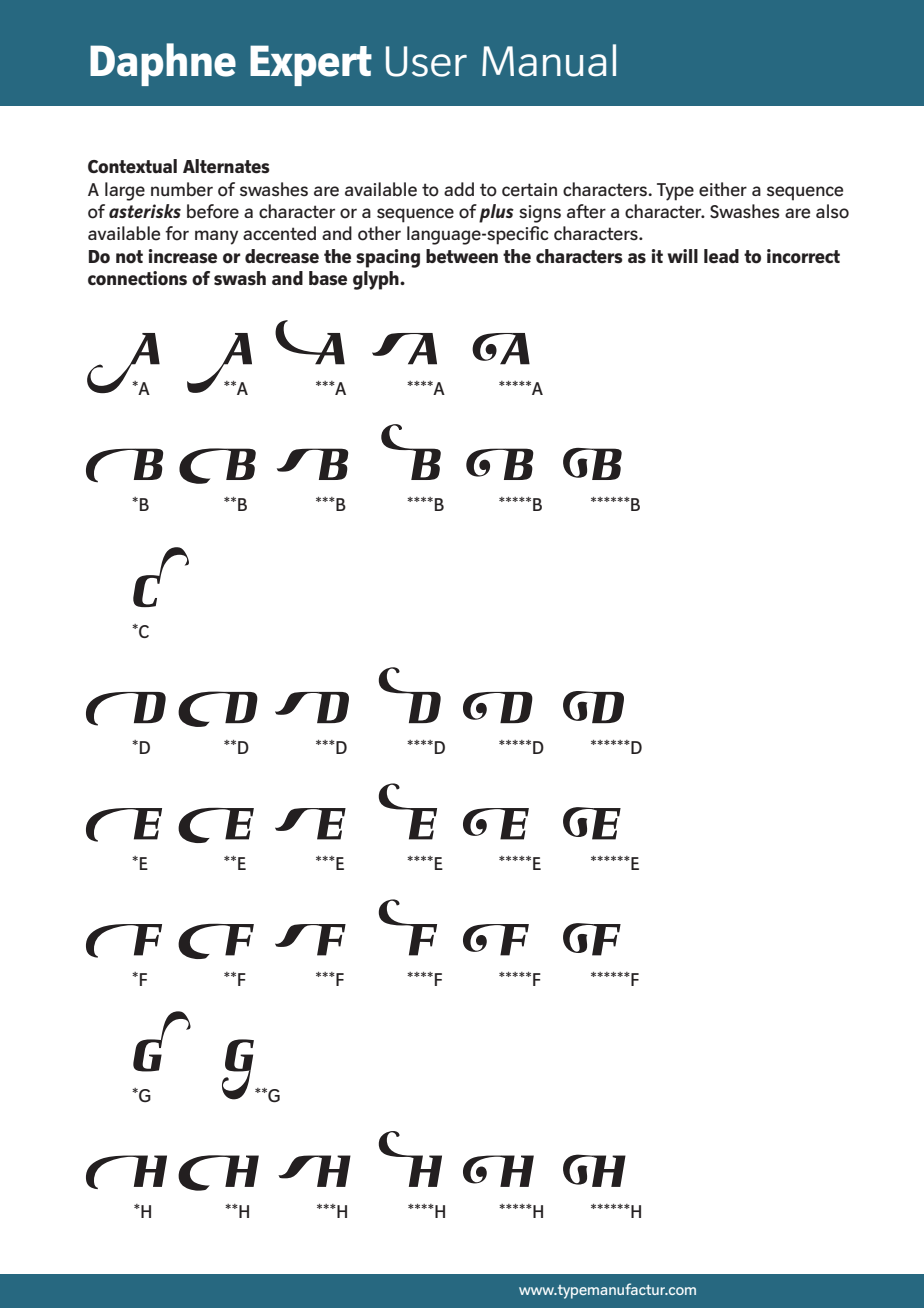 This screenshot has width=924, height=1308. What do you see at coordinates (226, 166) in the screenshot?
I see `Alternates` at bounding box center [226, 166].
